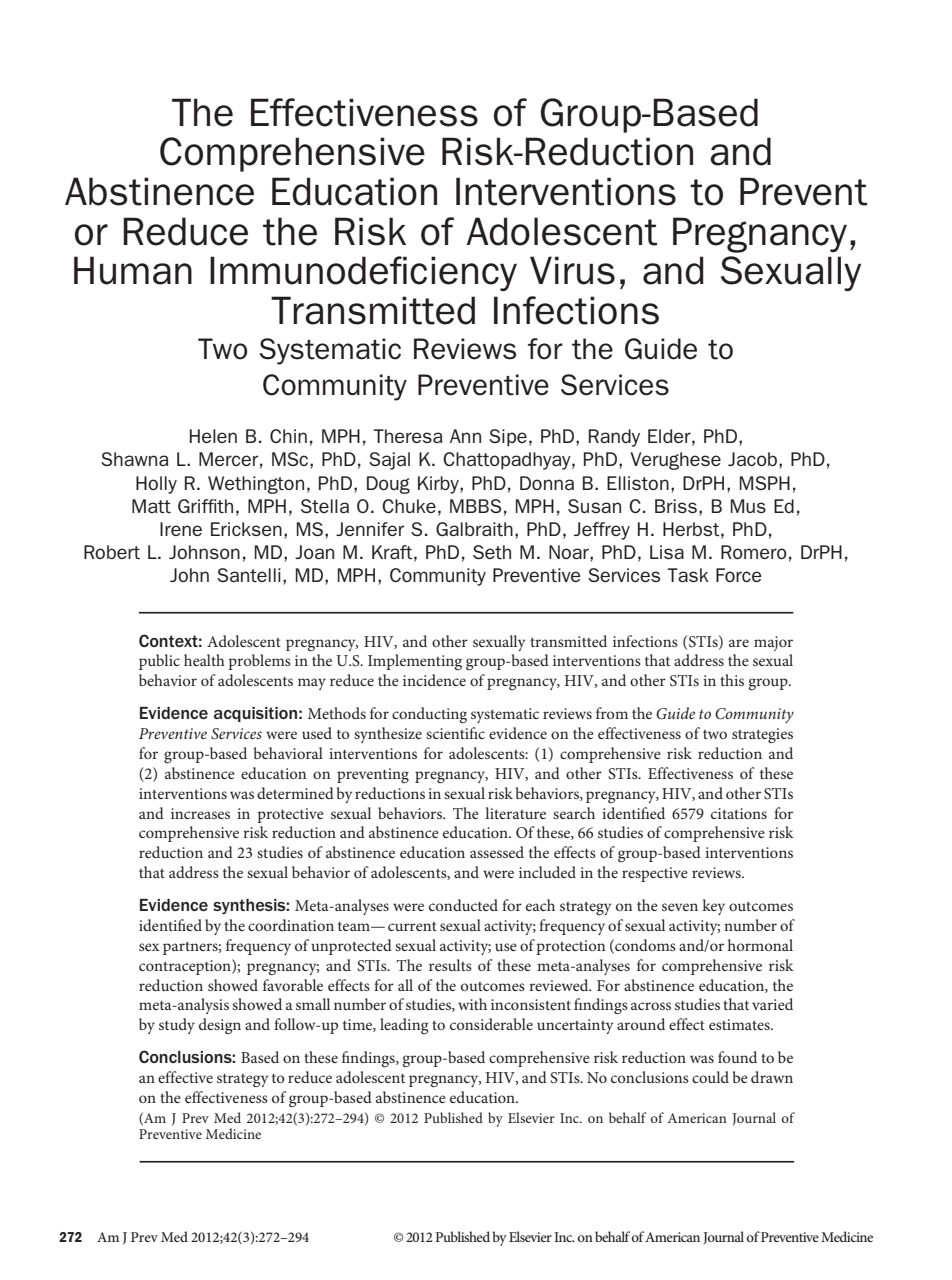  What do you see at coordinates (363, 273) in the document?
I see `Immunodeficiency` at bounding box center [363, 273].
